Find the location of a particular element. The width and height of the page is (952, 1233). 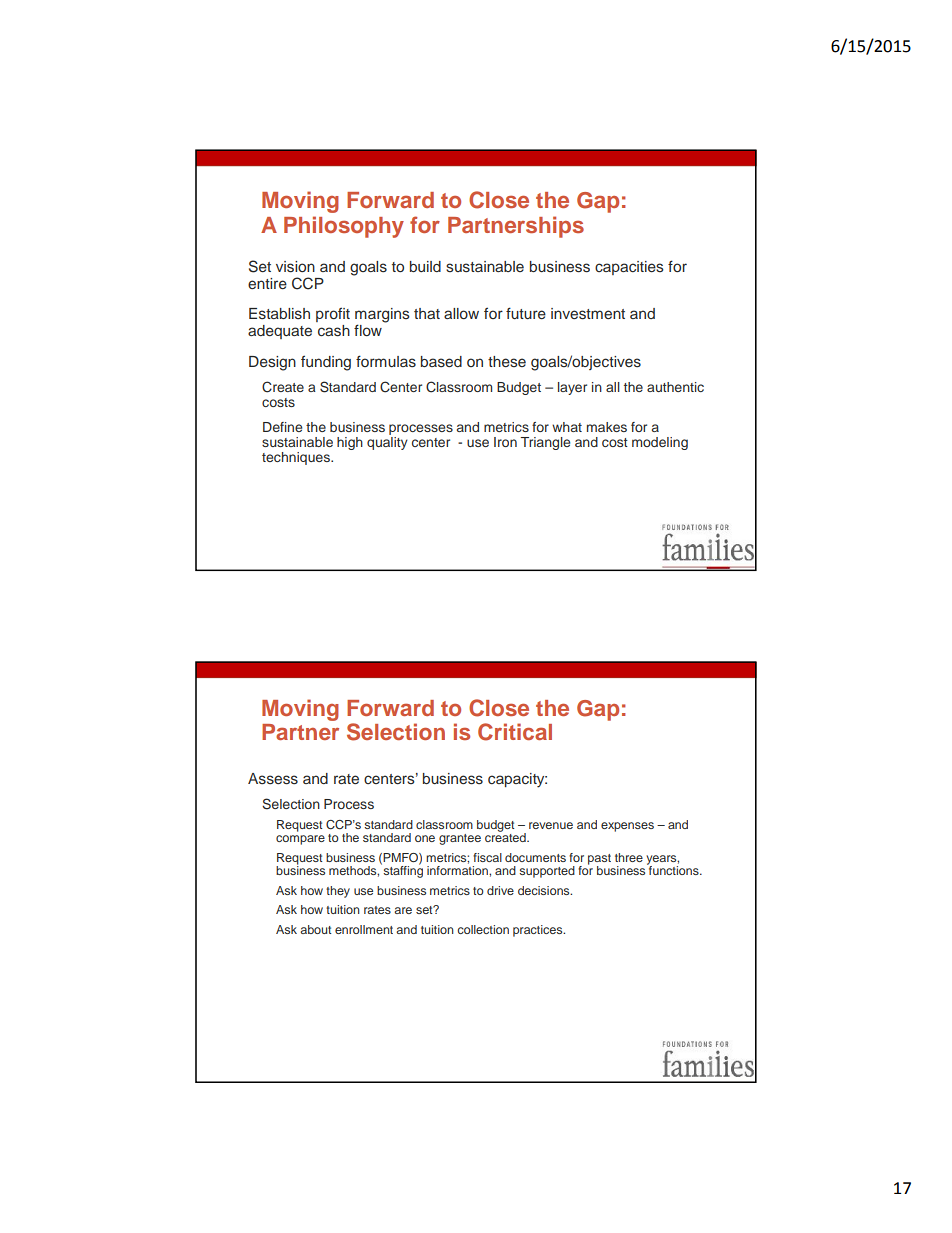

collection is located at coordinates (483, 929).
